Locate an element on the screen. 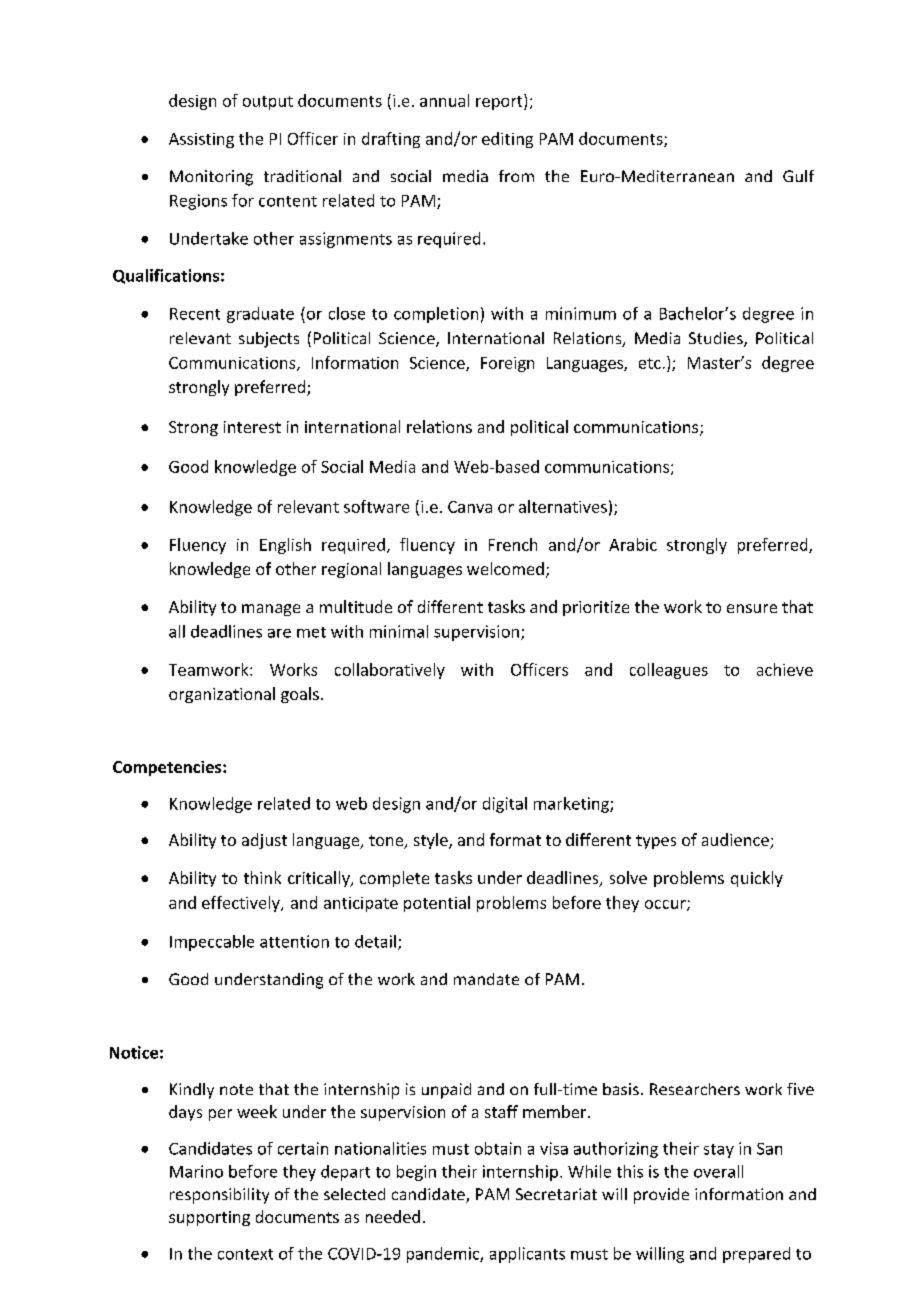 The width and height of the screenshot is (924, 1308). supporting is located at coordinates (209, 1218).
